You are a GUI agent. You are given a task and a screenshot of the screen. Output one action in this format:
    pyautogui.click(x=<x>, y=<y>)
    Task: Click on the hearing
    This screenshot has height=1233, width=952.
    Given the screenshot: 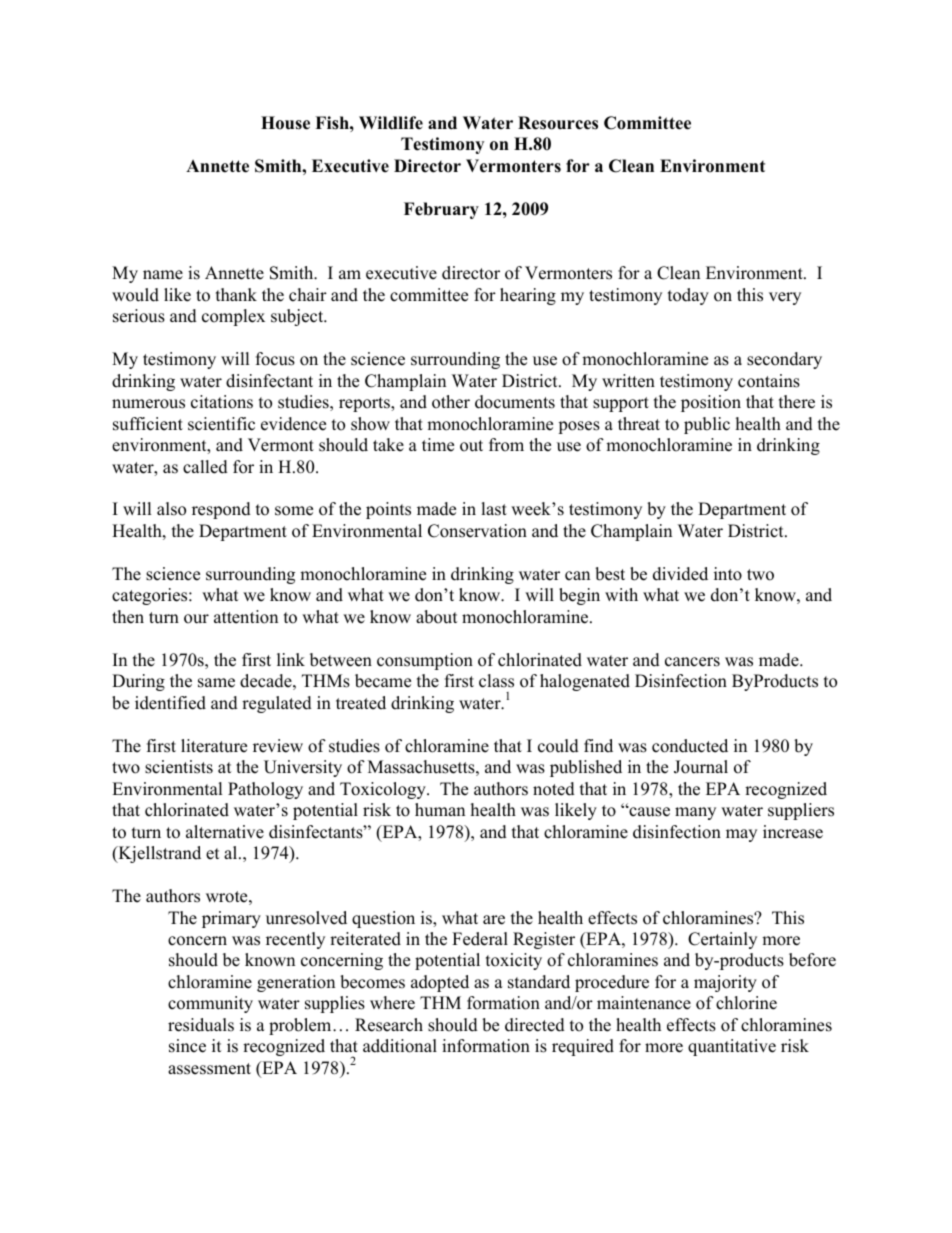 What is the action you would take?
    pyautogui.click(x=528, y=296)
